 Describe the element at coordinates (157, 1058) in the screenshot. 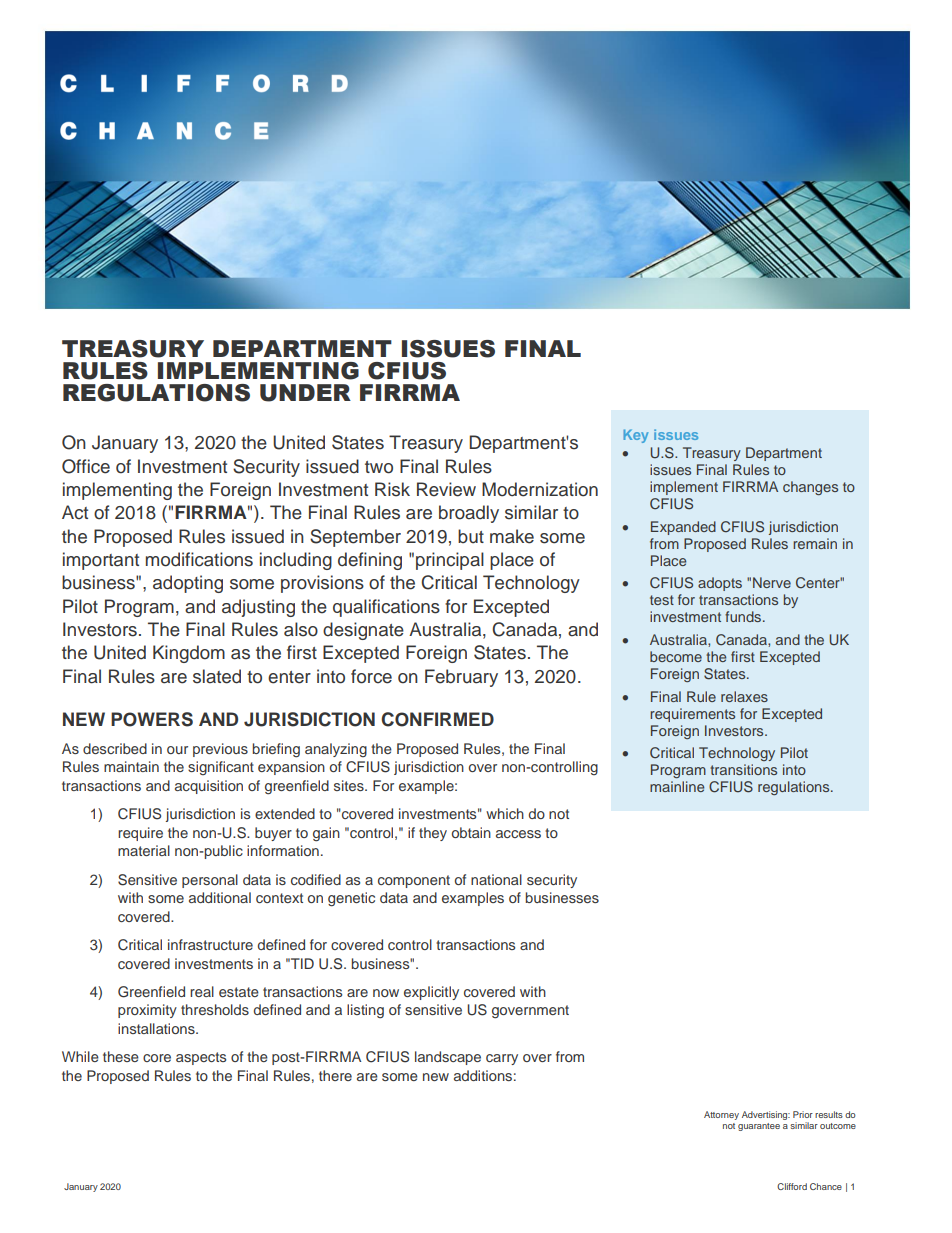

I see `core` at that location.
